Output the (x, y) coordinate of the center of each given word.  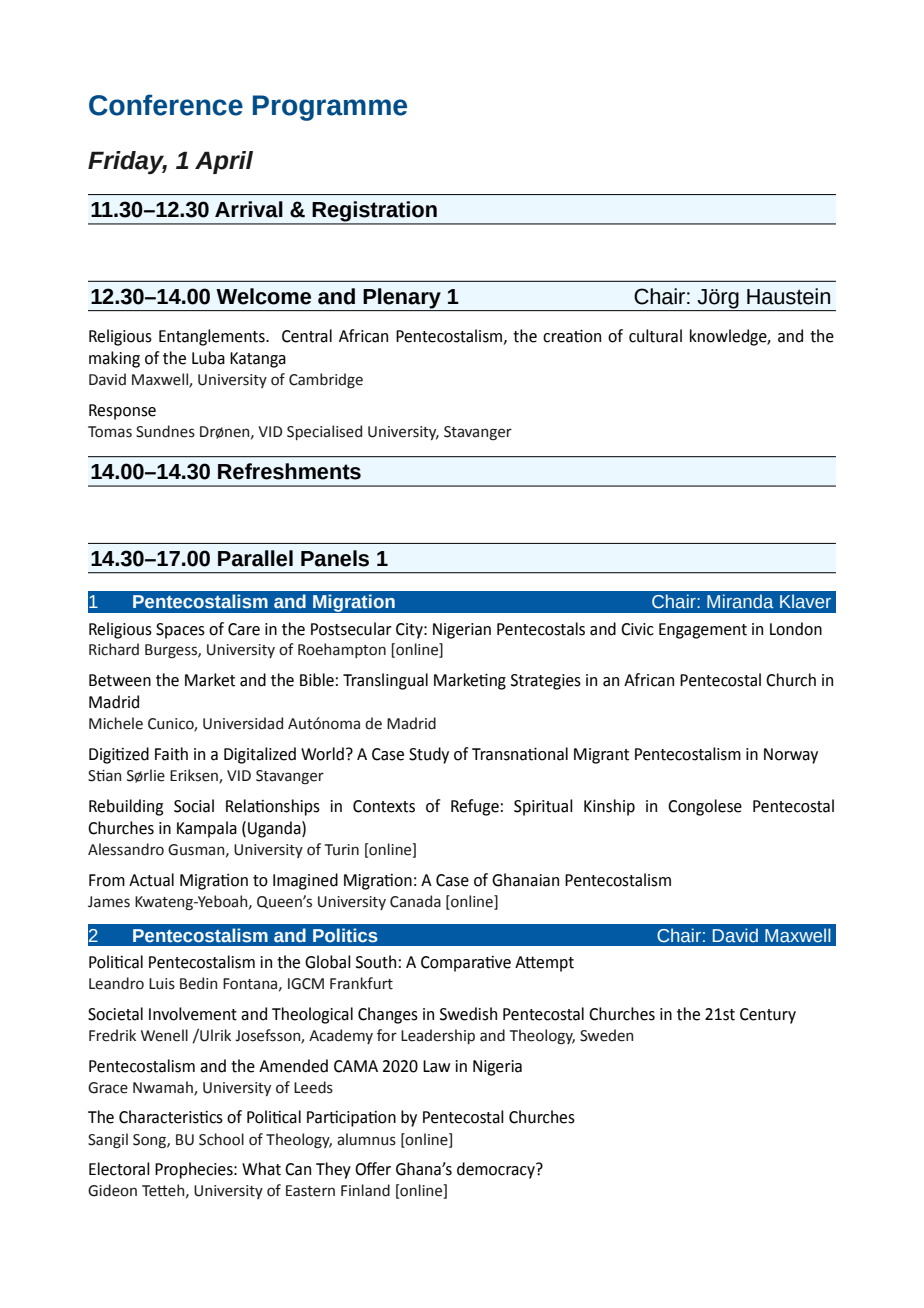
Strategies (546, 682)
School (221, 1139)
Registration (375, 212)
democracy (497, 1170)
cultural (655, 336)
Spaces (180, 631)
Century (768, 1016)
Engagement (703, 631)
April (224, 162)
